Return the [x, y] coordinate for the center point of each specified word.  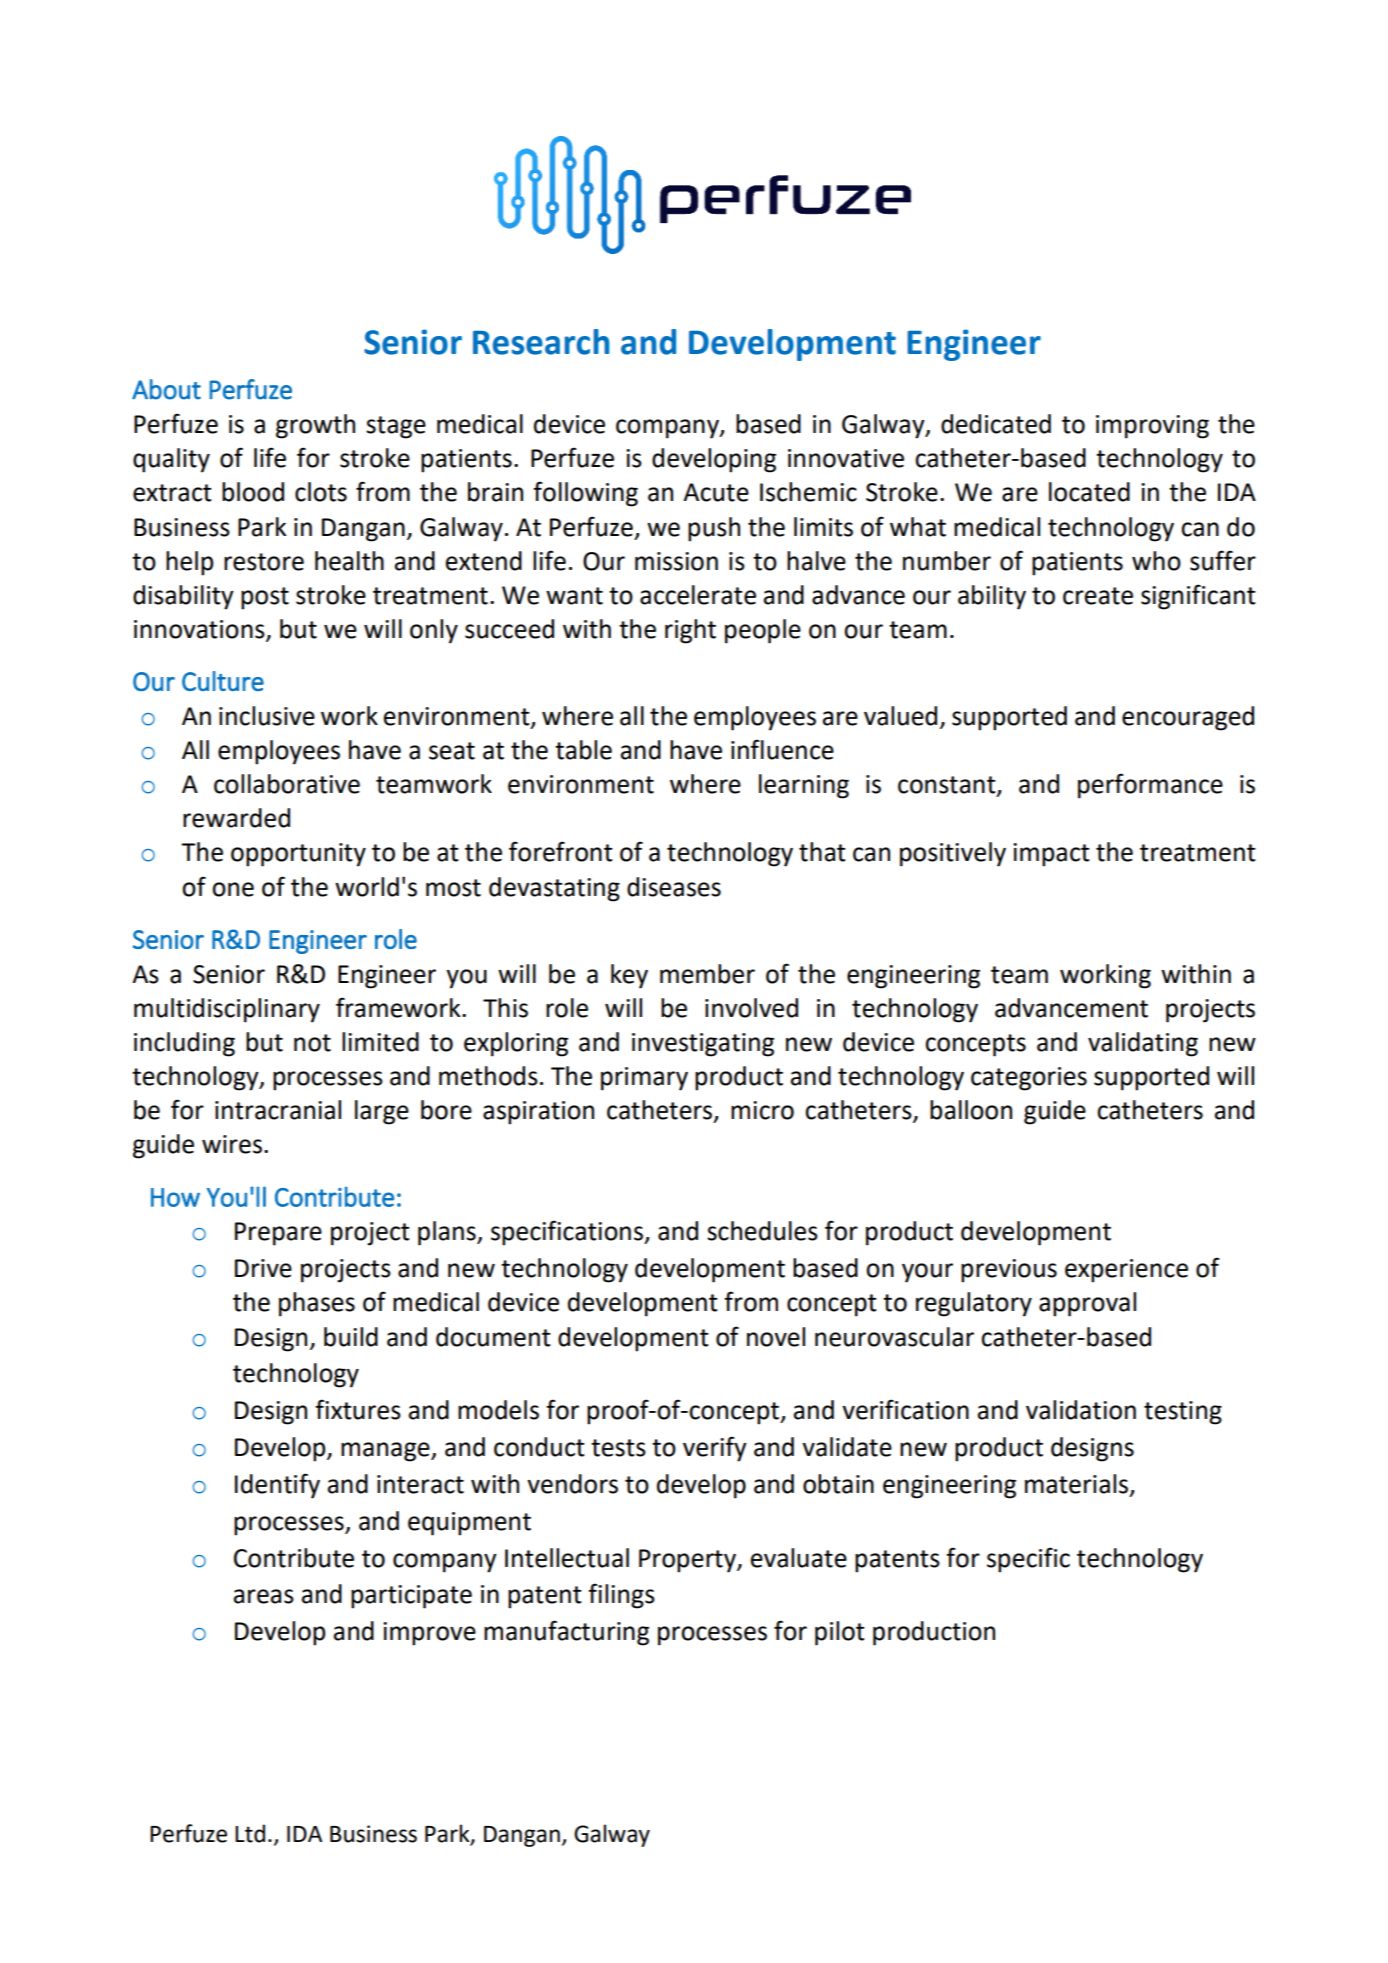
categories [1029, 1079]
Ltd [250, 1833]
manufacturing [566, 1633]
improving [1152, 427]
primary [644, 1079]
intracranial [278, 1110]
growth [315, 426]
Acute [716, 492]
